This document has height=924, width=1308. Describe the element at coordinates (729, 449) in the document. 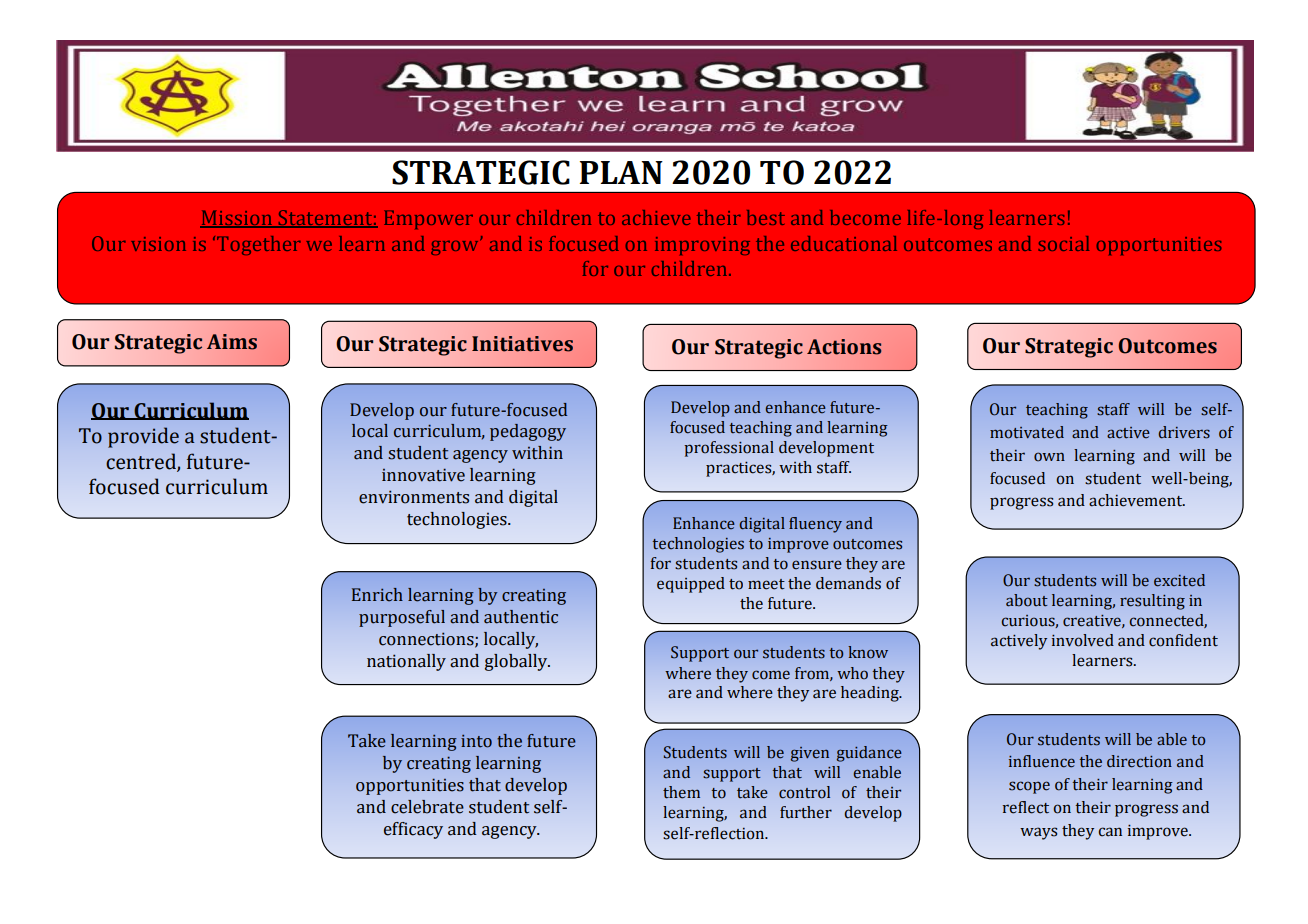

I see `professional` at that location.
